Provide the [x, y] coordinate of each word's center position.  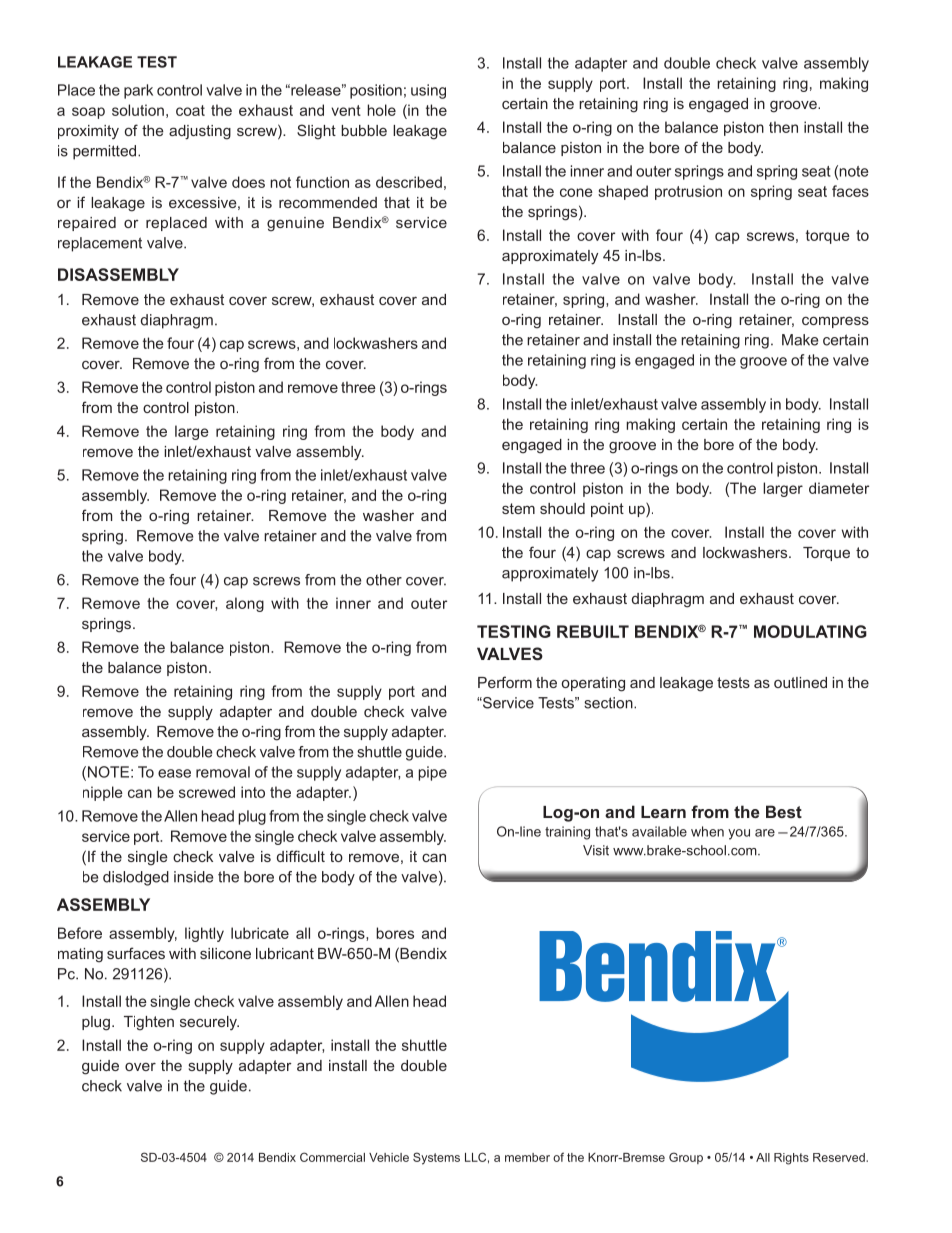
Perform [505, 682]
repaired [87, 224]
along [245, 604]
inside [193, 877]
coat [190, 110]
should [562, 508]
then [783, 127]
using [428, 91]
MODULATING [810, 631]
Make [800, 340]
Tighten [149, 1023]
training [567, 833]
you [739, 834]
